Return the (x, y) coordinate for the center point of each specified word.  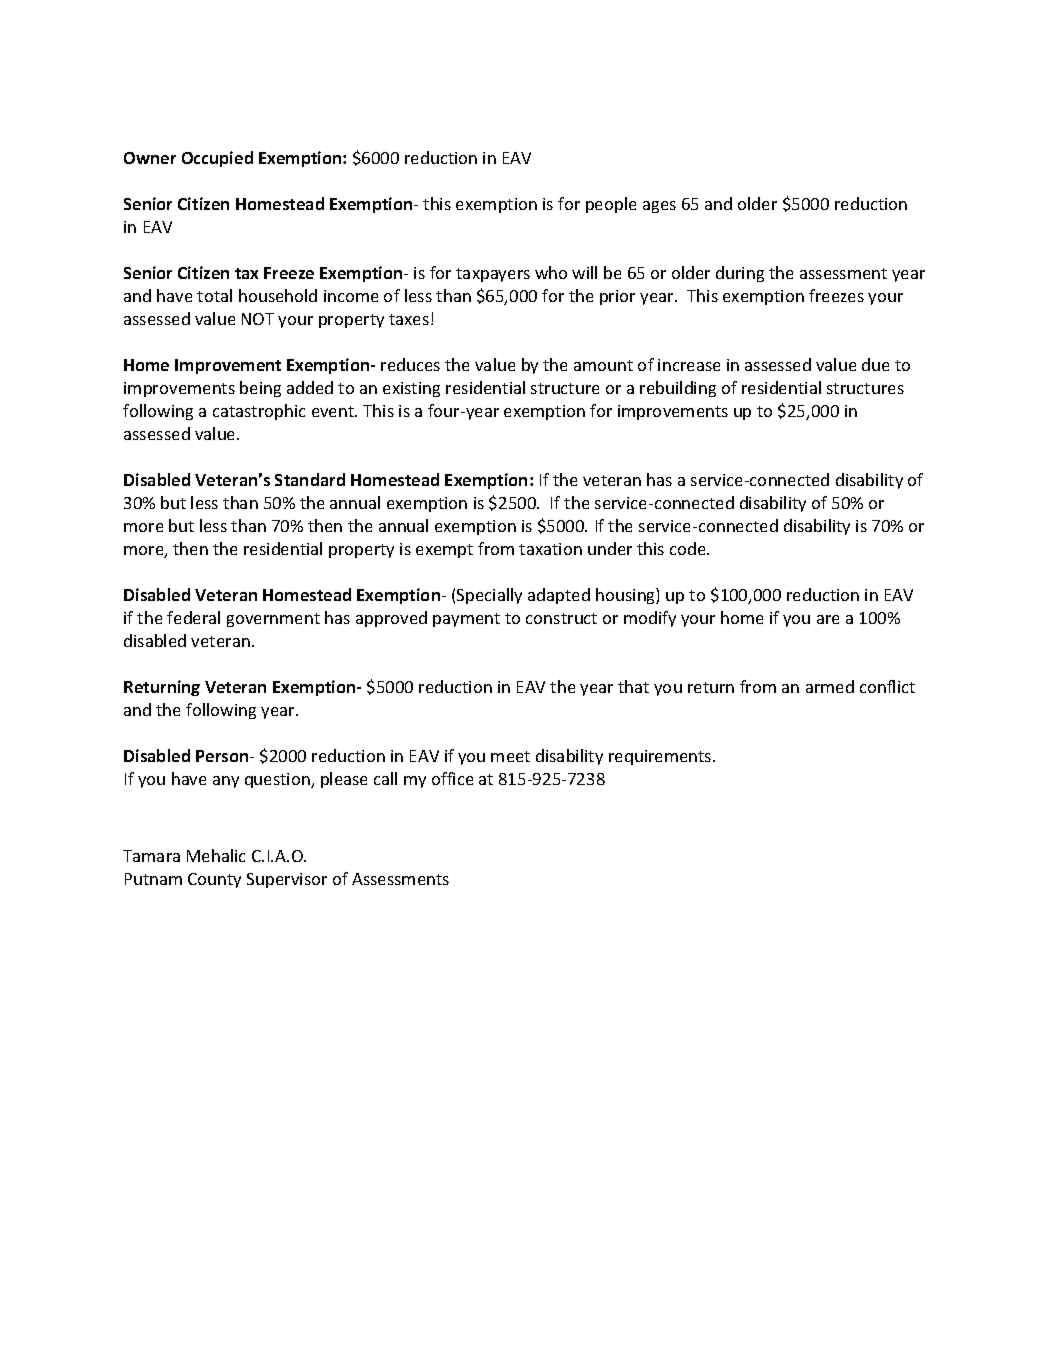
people (611, 205)
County (214, 880)
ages (659, 207)
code (689, 548)
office (452, 778)
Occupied (217, 159)
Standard (310, 479)
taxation (550, 549)
